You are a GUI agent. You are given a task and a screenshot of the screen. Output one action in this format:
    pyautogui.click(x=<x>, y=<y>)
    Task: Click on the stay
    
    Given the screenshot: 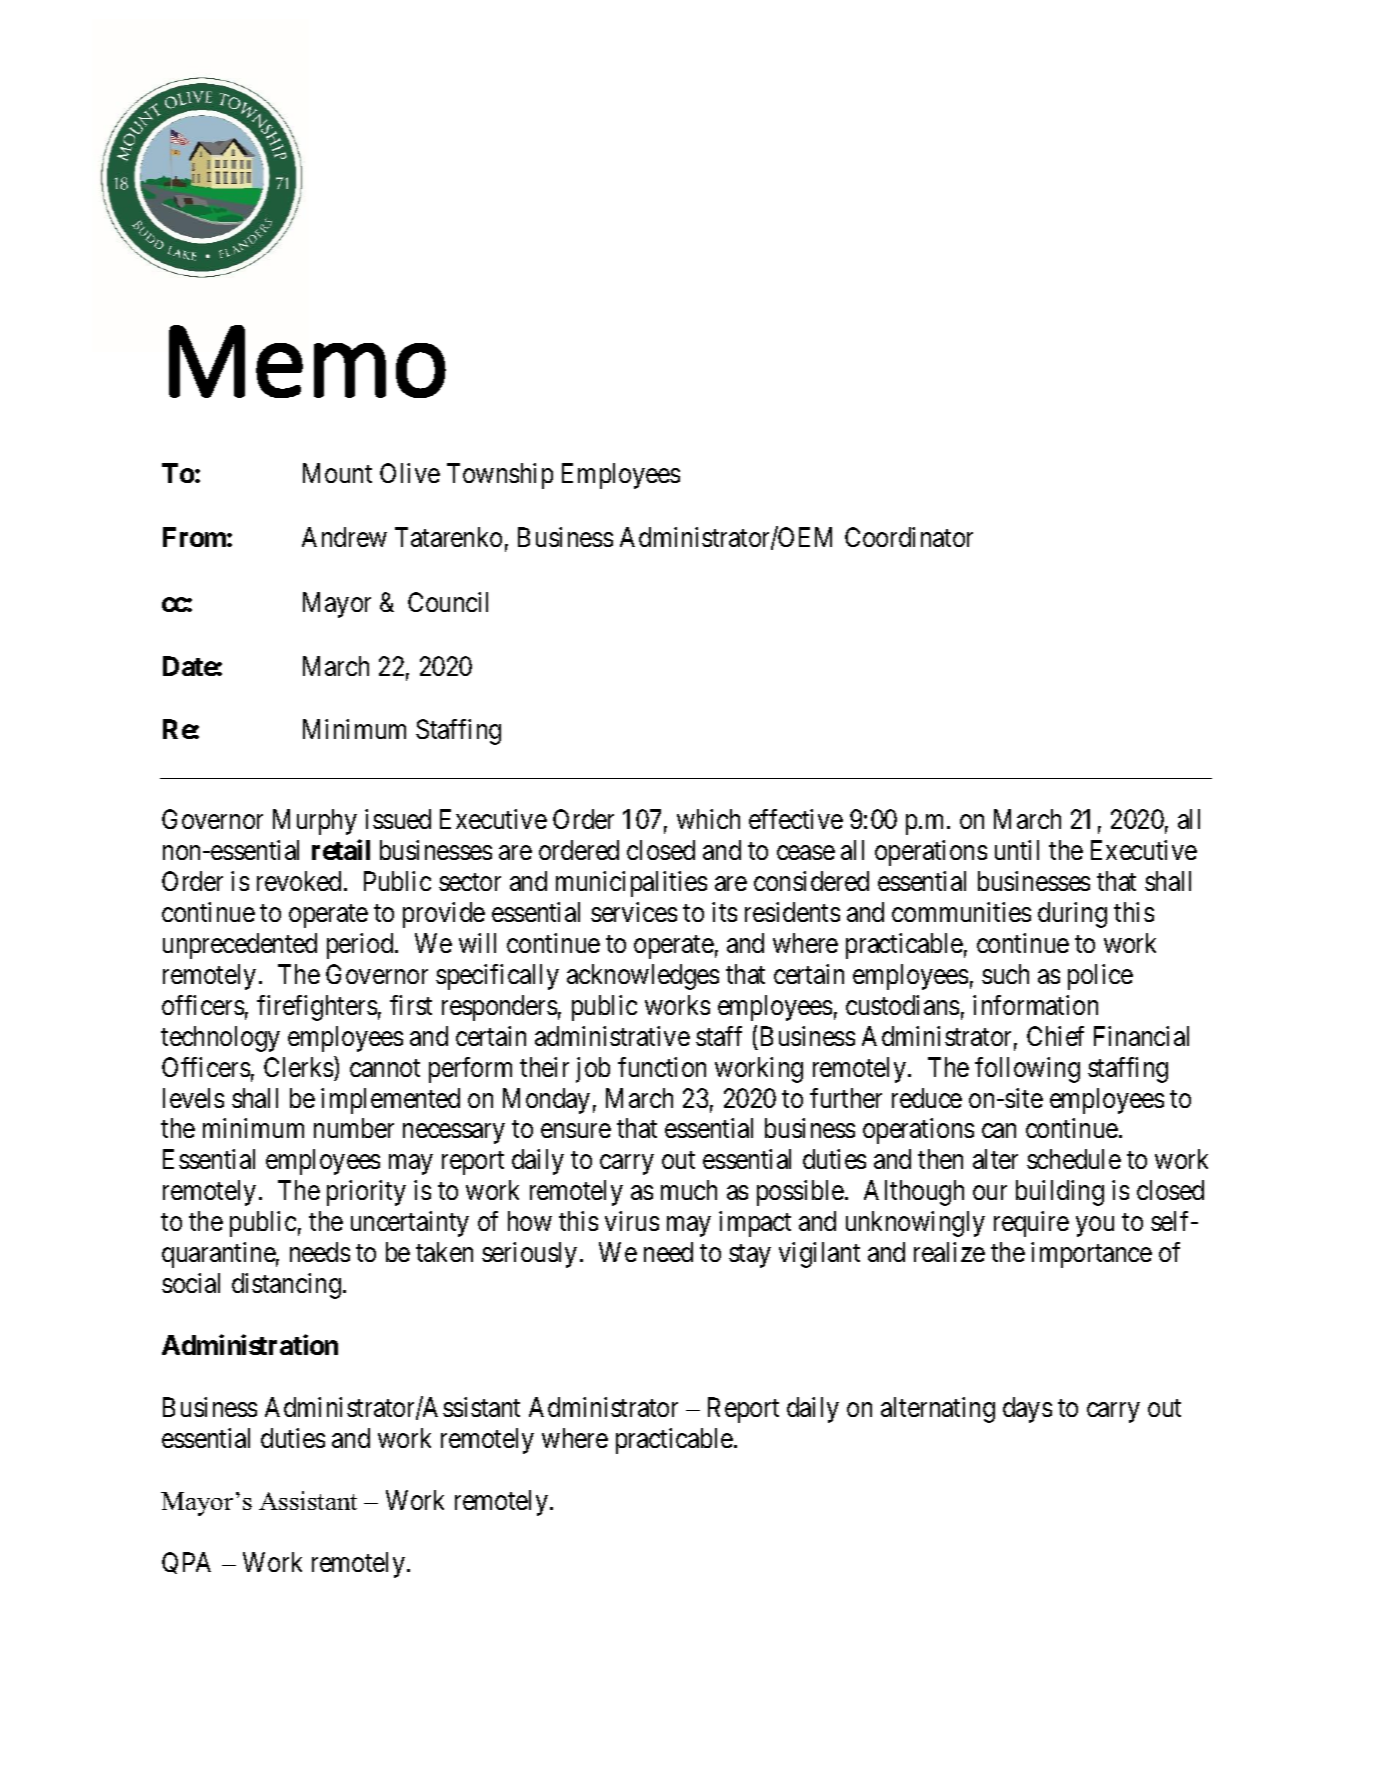 What is the action you would take?
    pyautogui.click(x=750, y=1256)
